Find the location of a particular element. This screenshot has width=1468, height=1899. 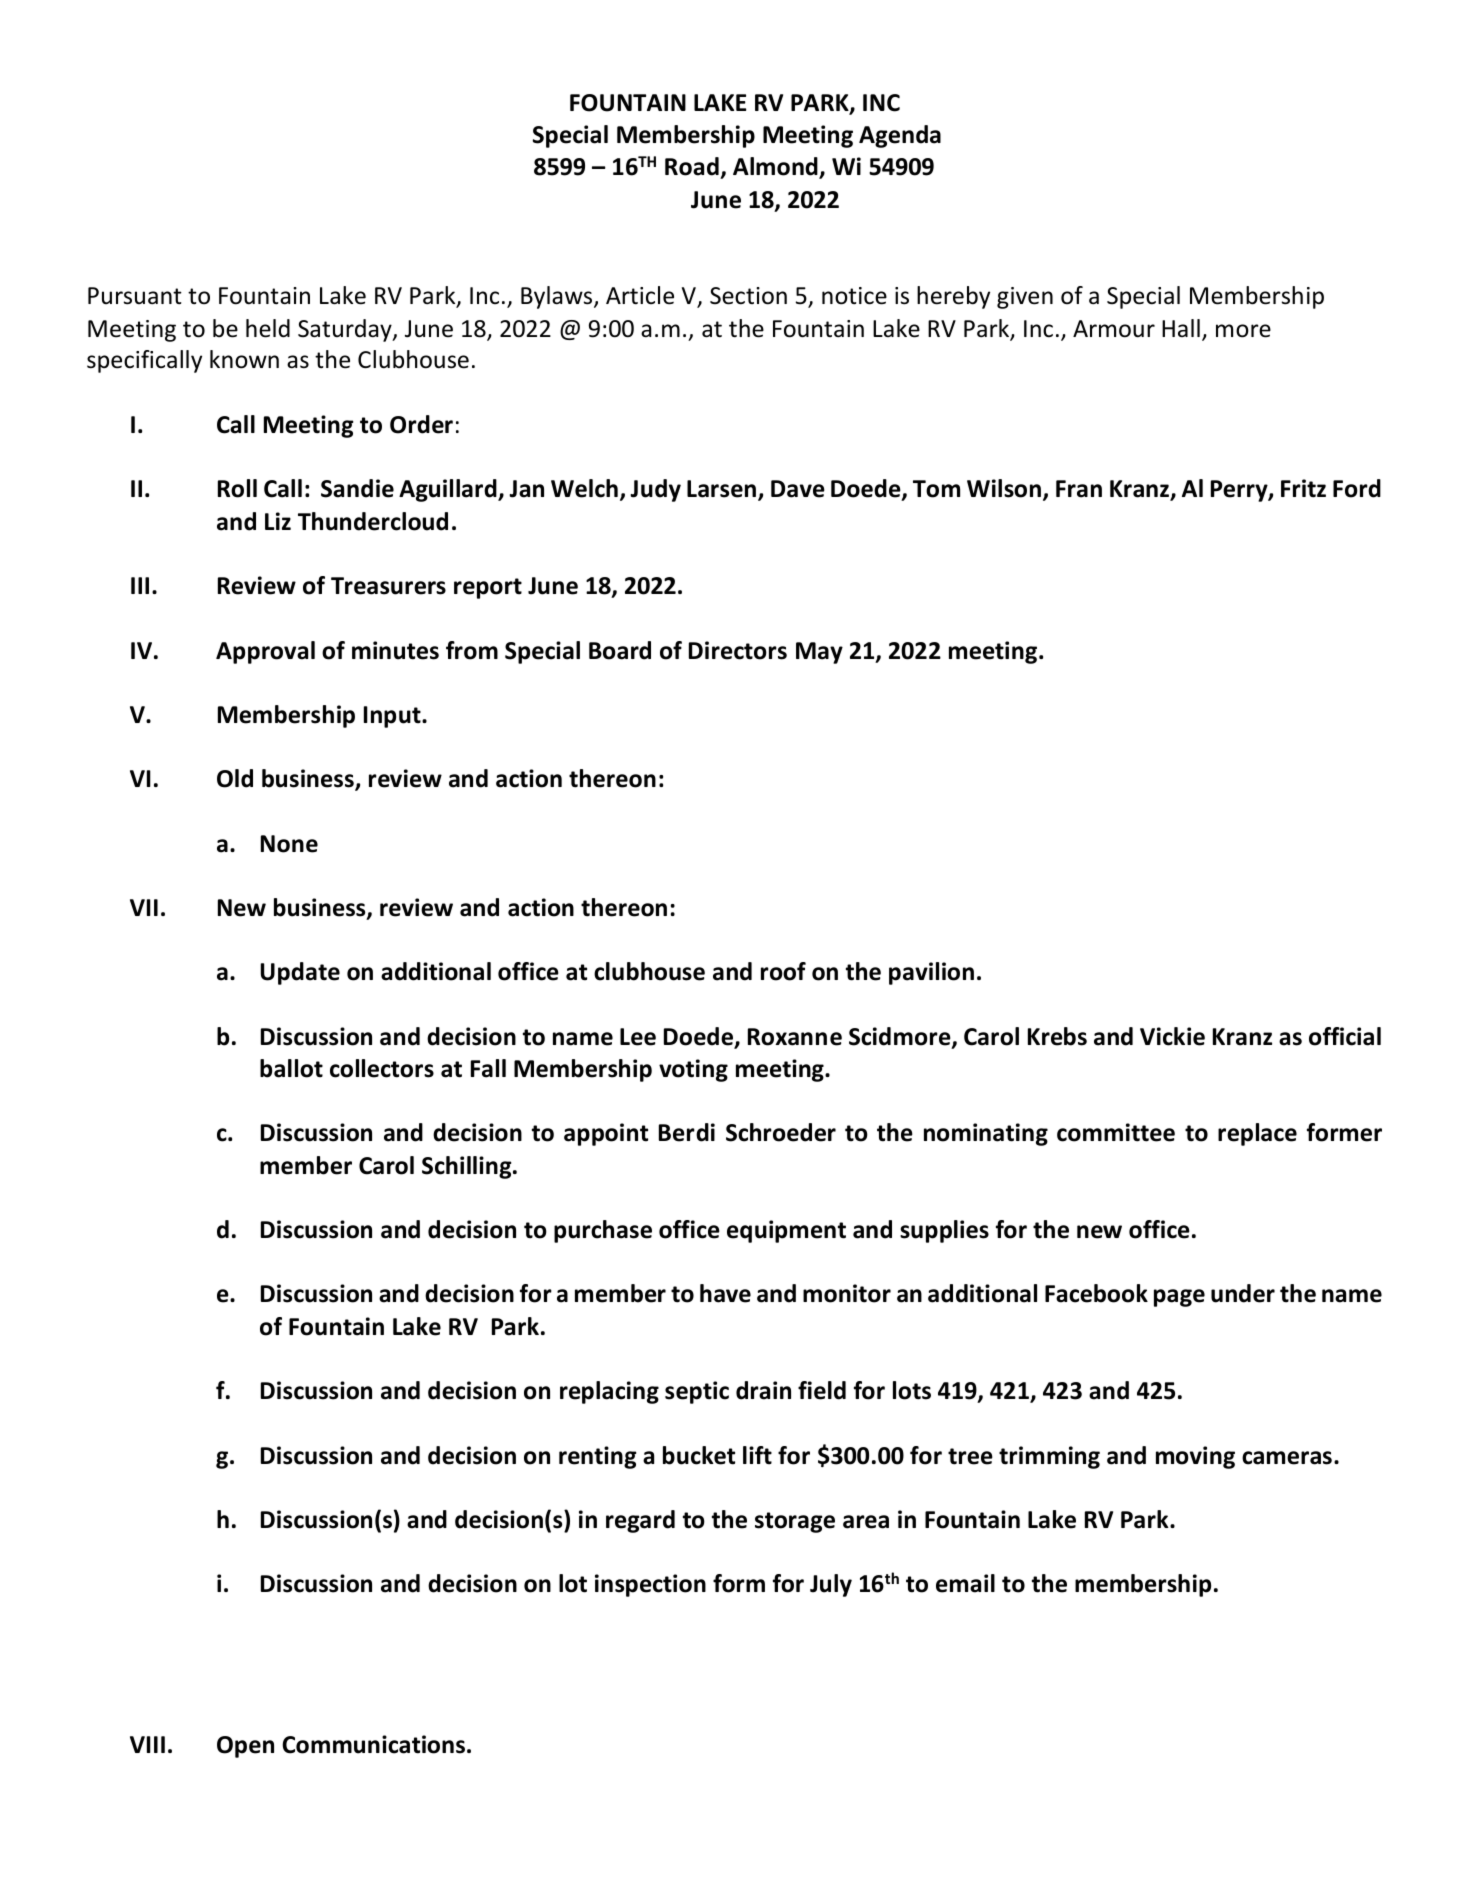

Update is located at coordinates (300, 973).
